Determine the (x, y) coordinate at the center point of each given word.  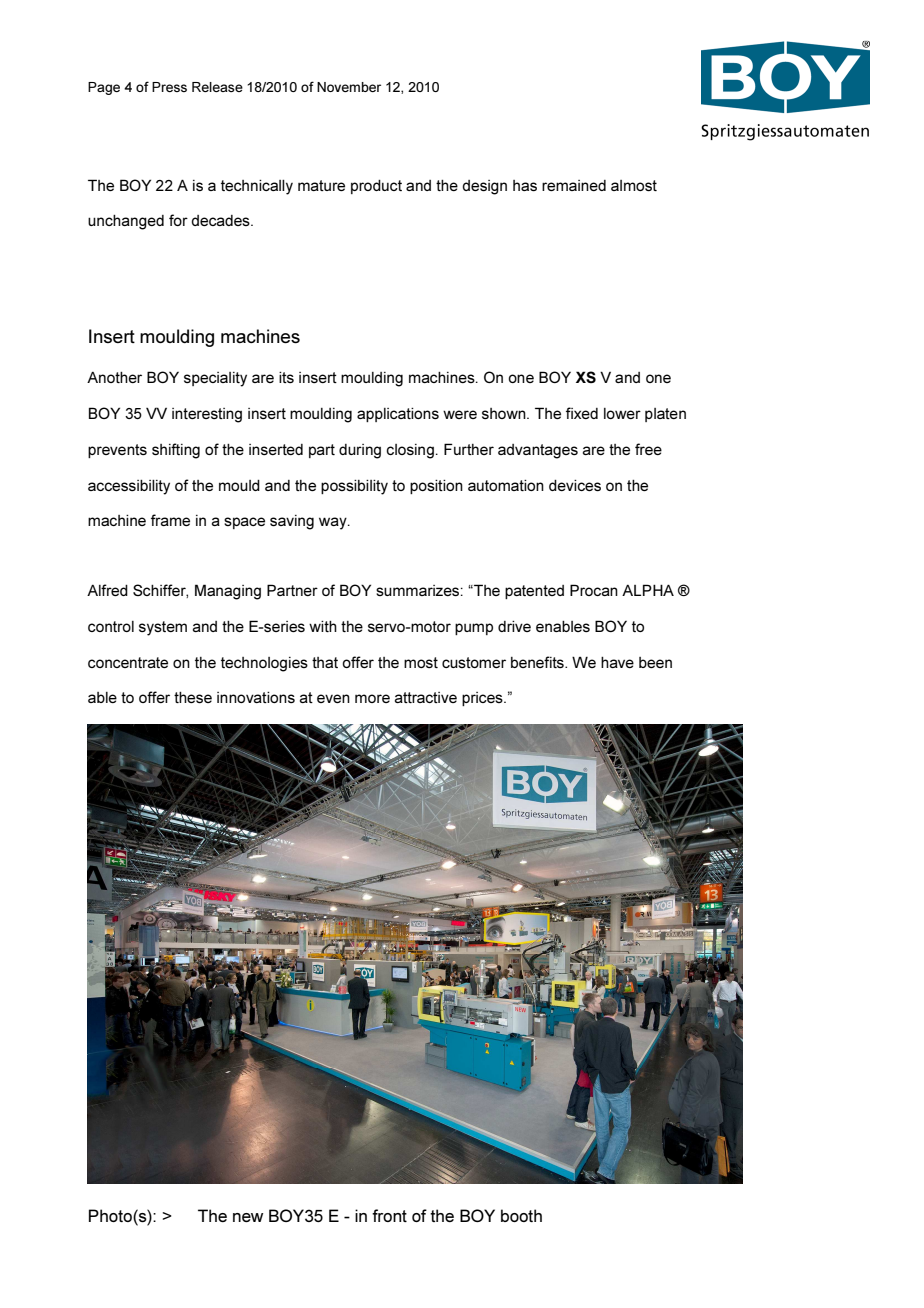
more (372, 698)
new (248, 1217)
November (349, 87)
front (389, 1215)
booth (521, 1215)
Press (169, 87)
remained (574, 185)
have (617, 662)
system (163, 628)
